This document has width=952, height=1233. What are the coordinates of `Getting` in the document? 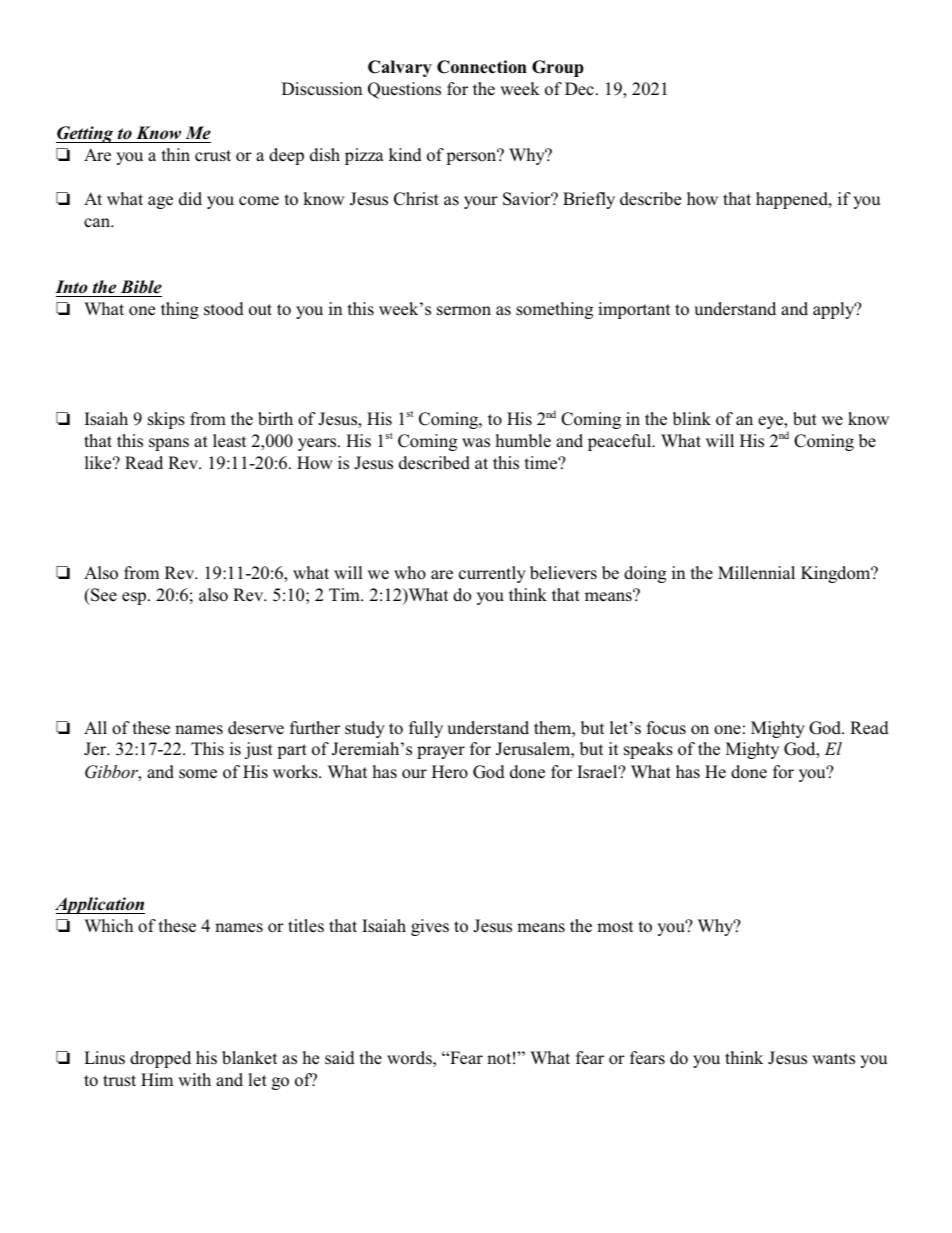 It's located at (86, 134).
